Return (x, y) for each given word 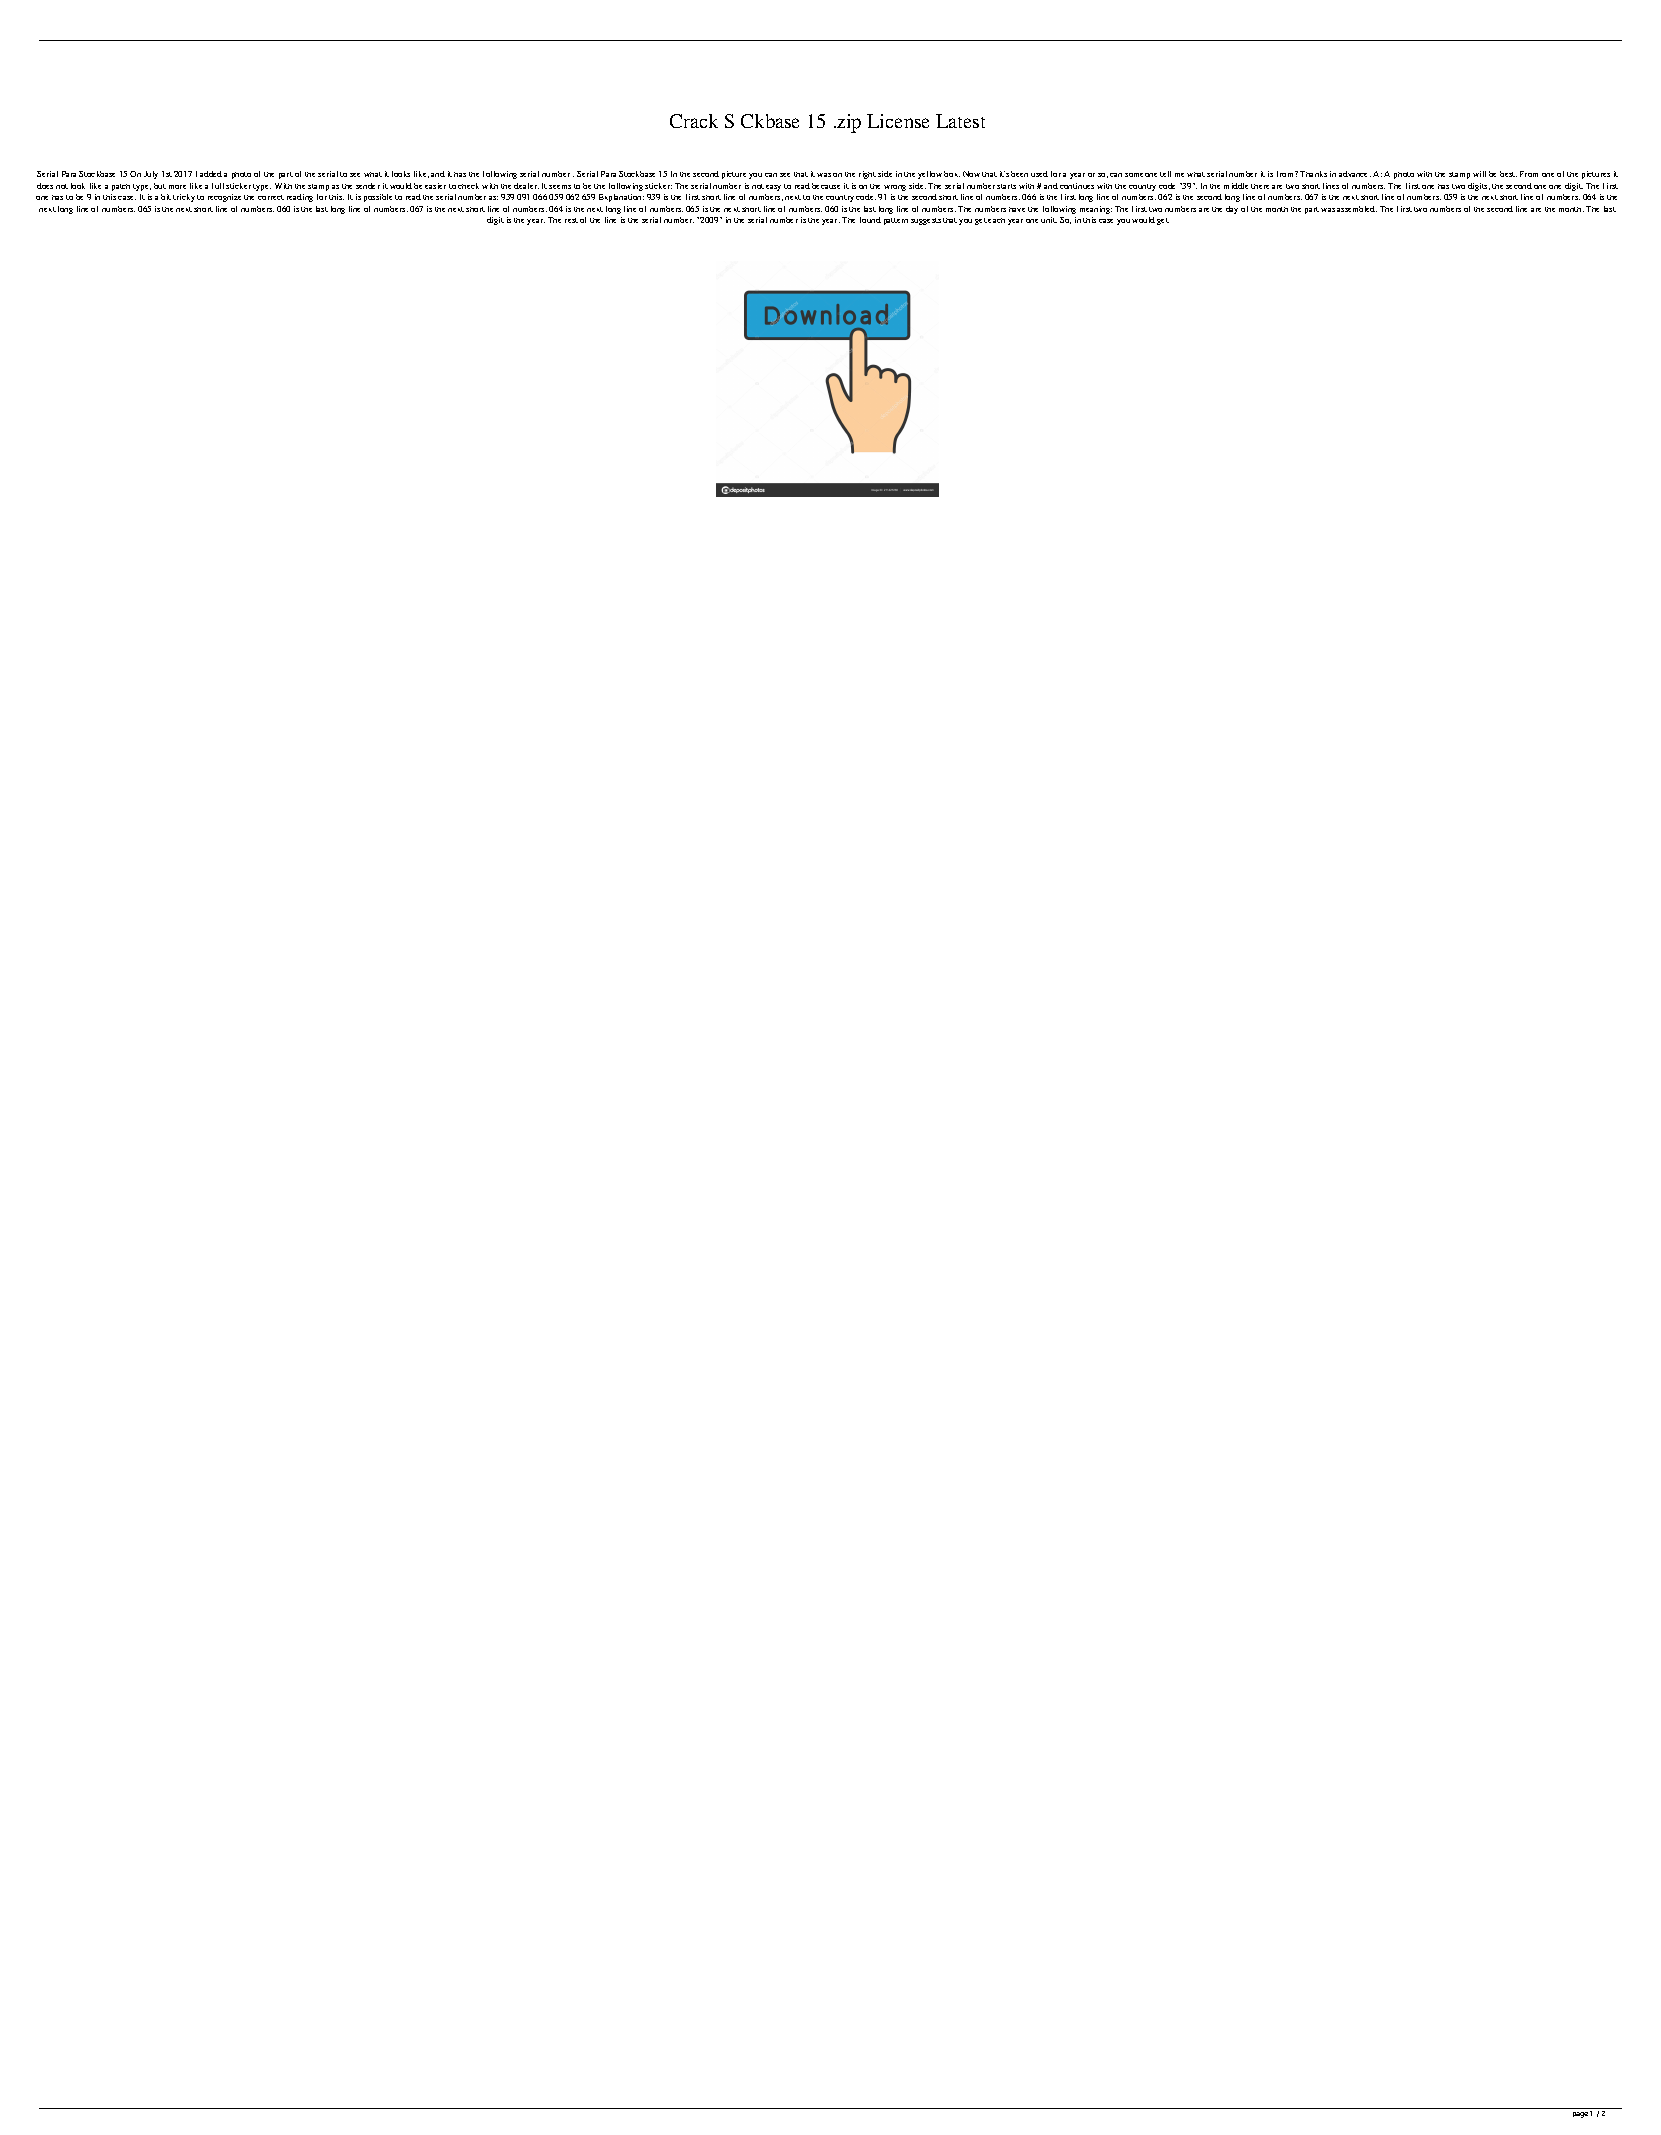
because (826, 186)
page (1582, 2114)
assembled (1357, 209)
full (218, 186)
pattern (896, 221)
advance (1355, 174)
